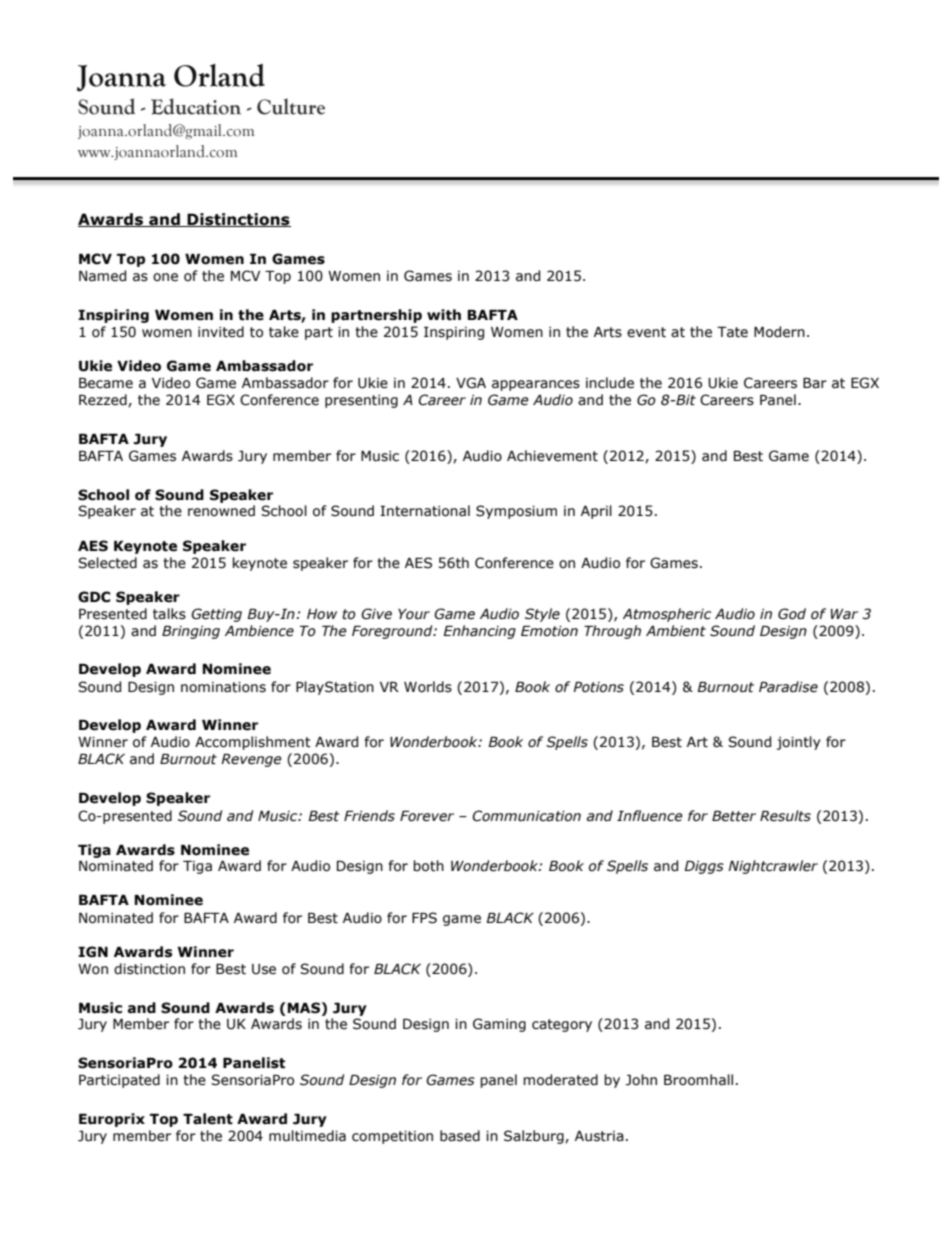  Describe the element at coordinates (732, 332) in the screenshot. I see `Tate` at that location.
